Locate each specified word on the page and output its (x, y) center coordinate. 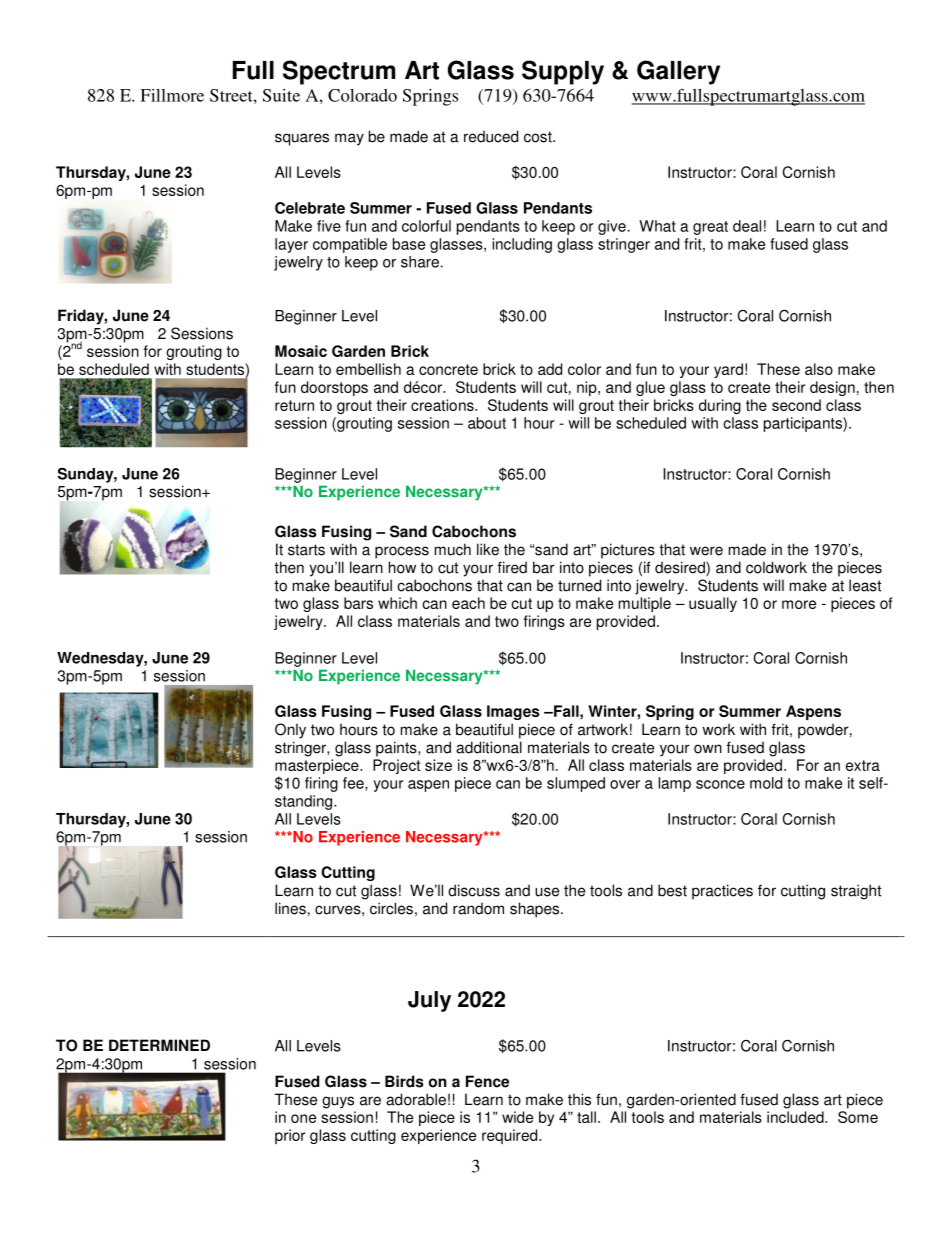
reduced (491, 136)
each (468, 603)
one (303, 1118)
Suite (281, 95)
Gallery (678, 72)
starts (306, 550)
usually (713, 604)
